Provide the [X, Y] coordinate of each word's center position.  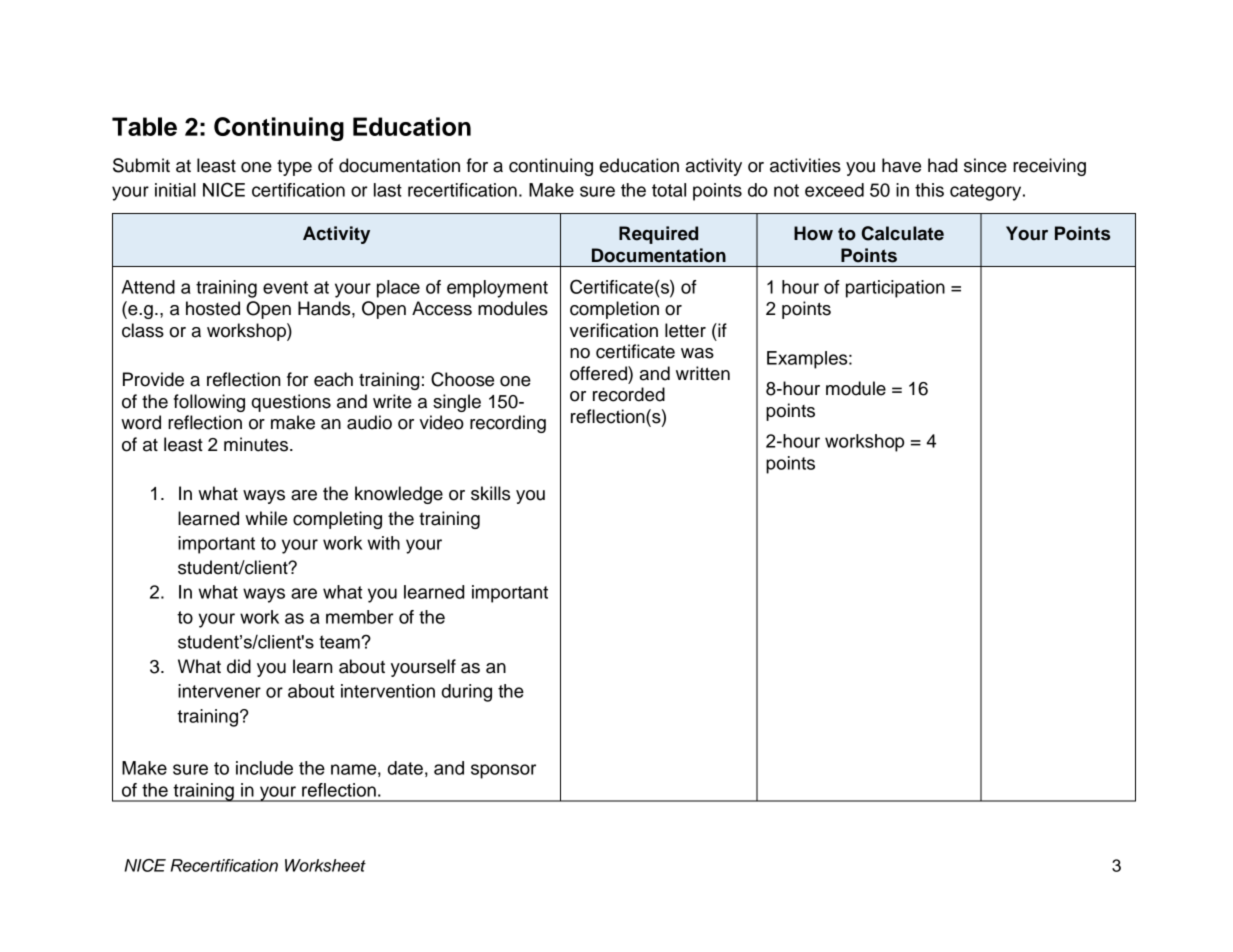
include [264, 768]
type [294, 168]
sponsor [503, 771]
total [669, 190]
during [467, 693]
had [942, 165]
